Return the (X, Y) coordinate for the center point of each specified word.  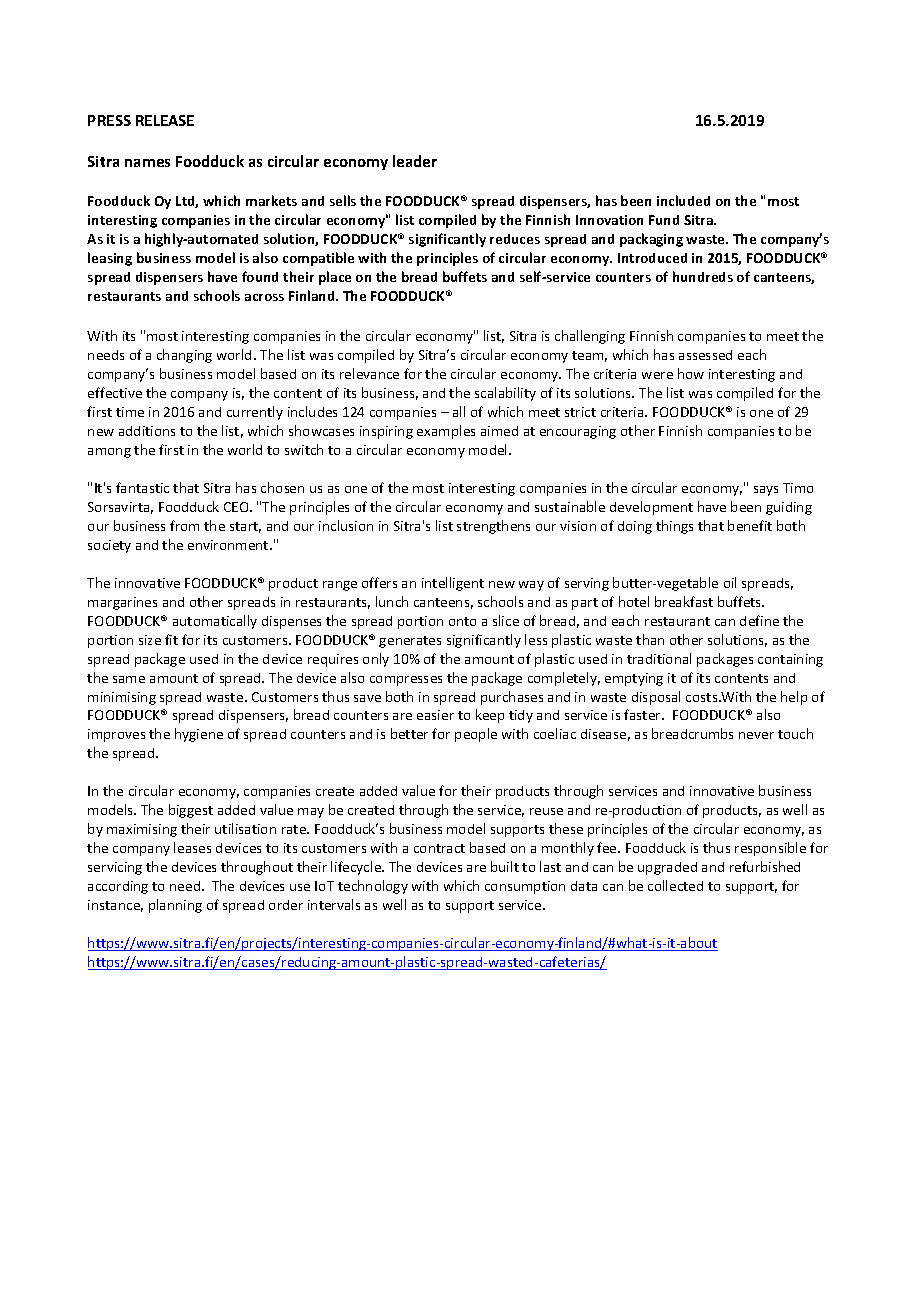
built (505, 866)
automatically (215, 622)
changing (184, 356)
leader (415, 161)
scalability (505, 394)
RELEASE (165, 120)
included (683, 200)
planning (175, 906)
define (759, 620)
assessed (705, 355)
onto (462, 621)
